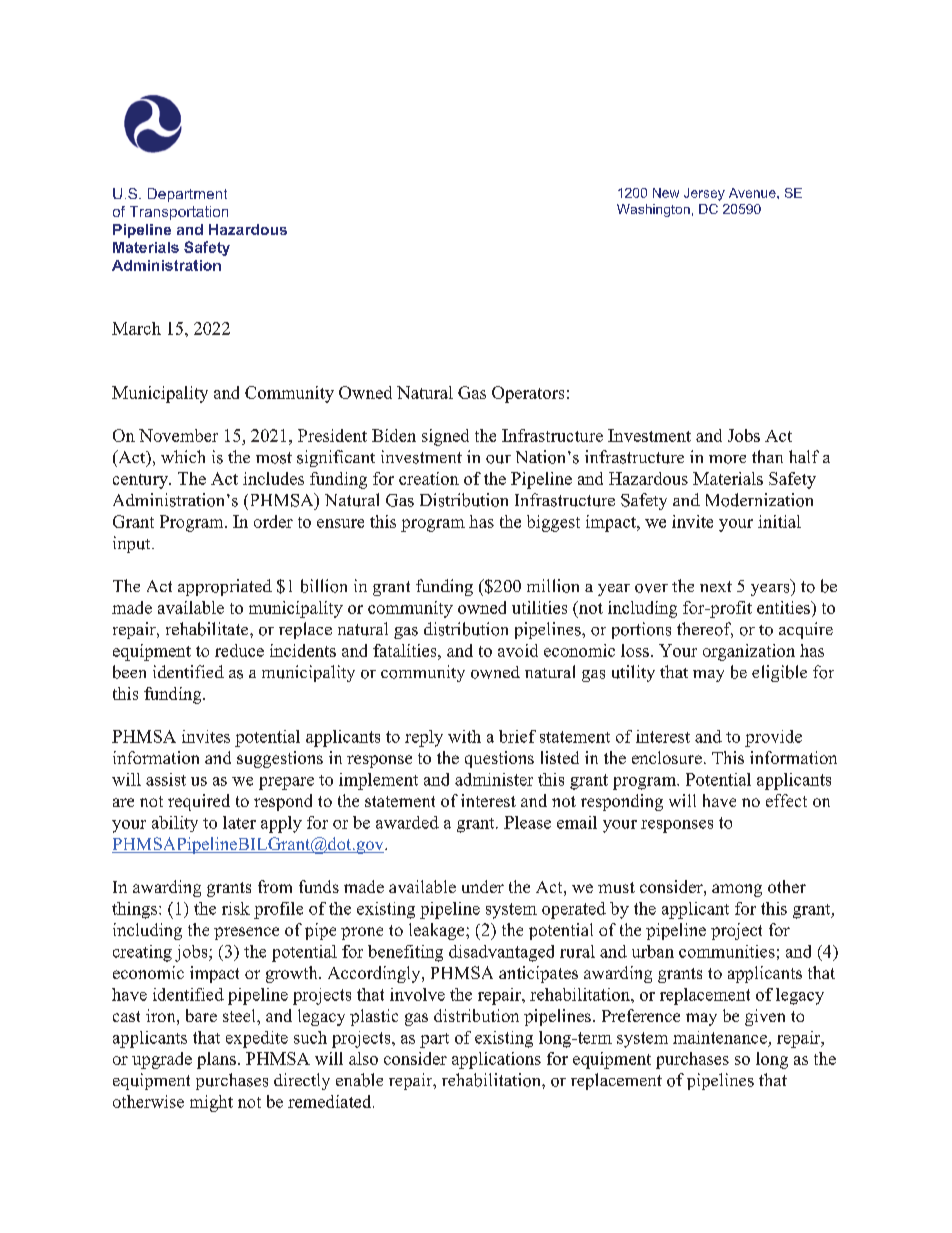 This screenshot has width=952, height=1233. Describe the element at coordinates (179, 213) in the screenshot. I see `Transportation` at that location.
